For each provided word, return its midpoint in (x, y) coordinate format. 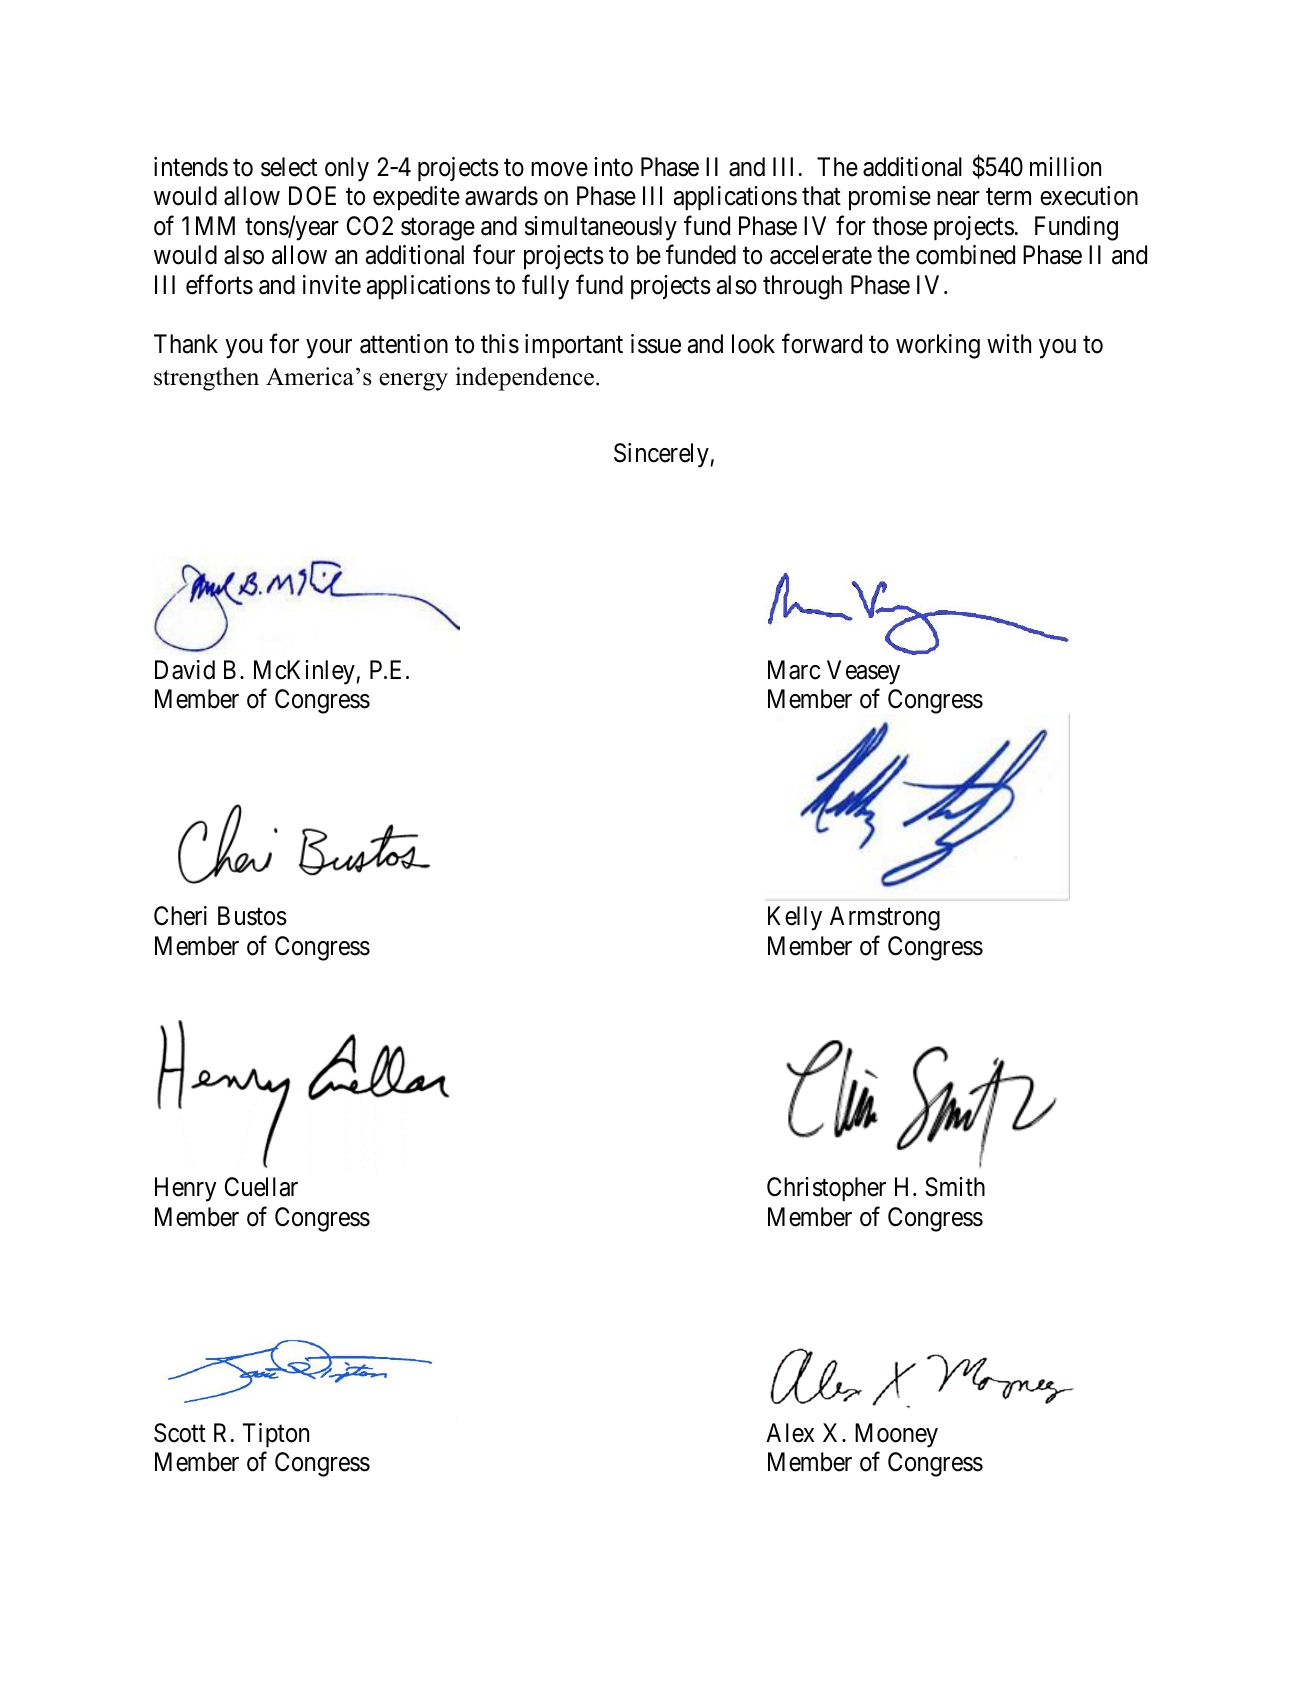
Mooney (896, 1435)
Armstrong (885, 918)
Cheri (180, 916)
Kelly (795, 918)
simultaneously (601, 228)
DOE (312, 196)
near (958, 199)
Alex (790, 1433)
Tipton (276, 1435)
